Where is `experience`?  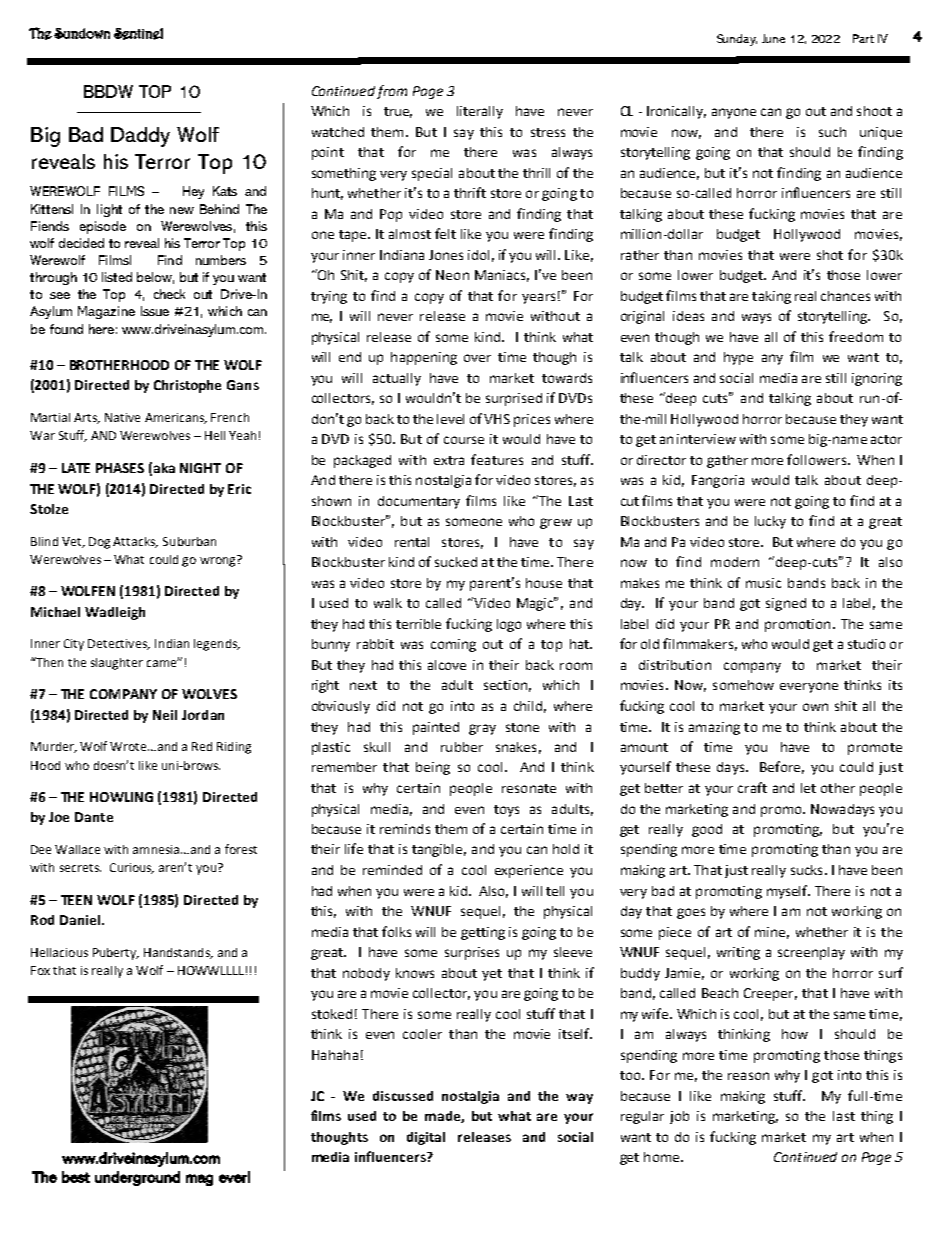 experience is located at coordinates (529, 871).
